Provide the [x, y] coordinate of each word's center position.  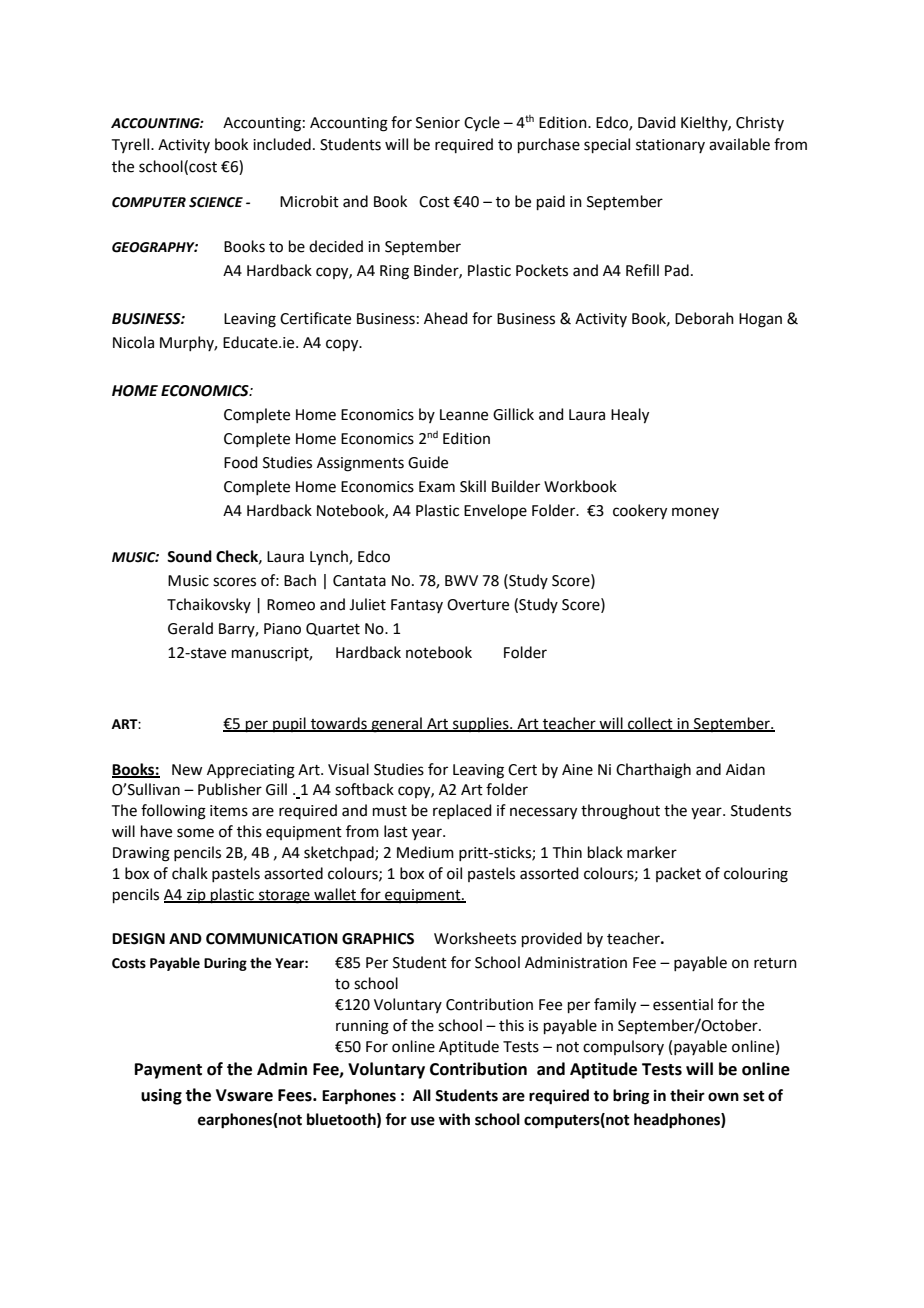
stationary [670, 146]
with [454, 1119]
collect [650, 724]
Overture [478, 605]
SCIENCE [216, 202]
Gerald [190, 628]
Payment [168, 1071]
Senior [438, 123]
